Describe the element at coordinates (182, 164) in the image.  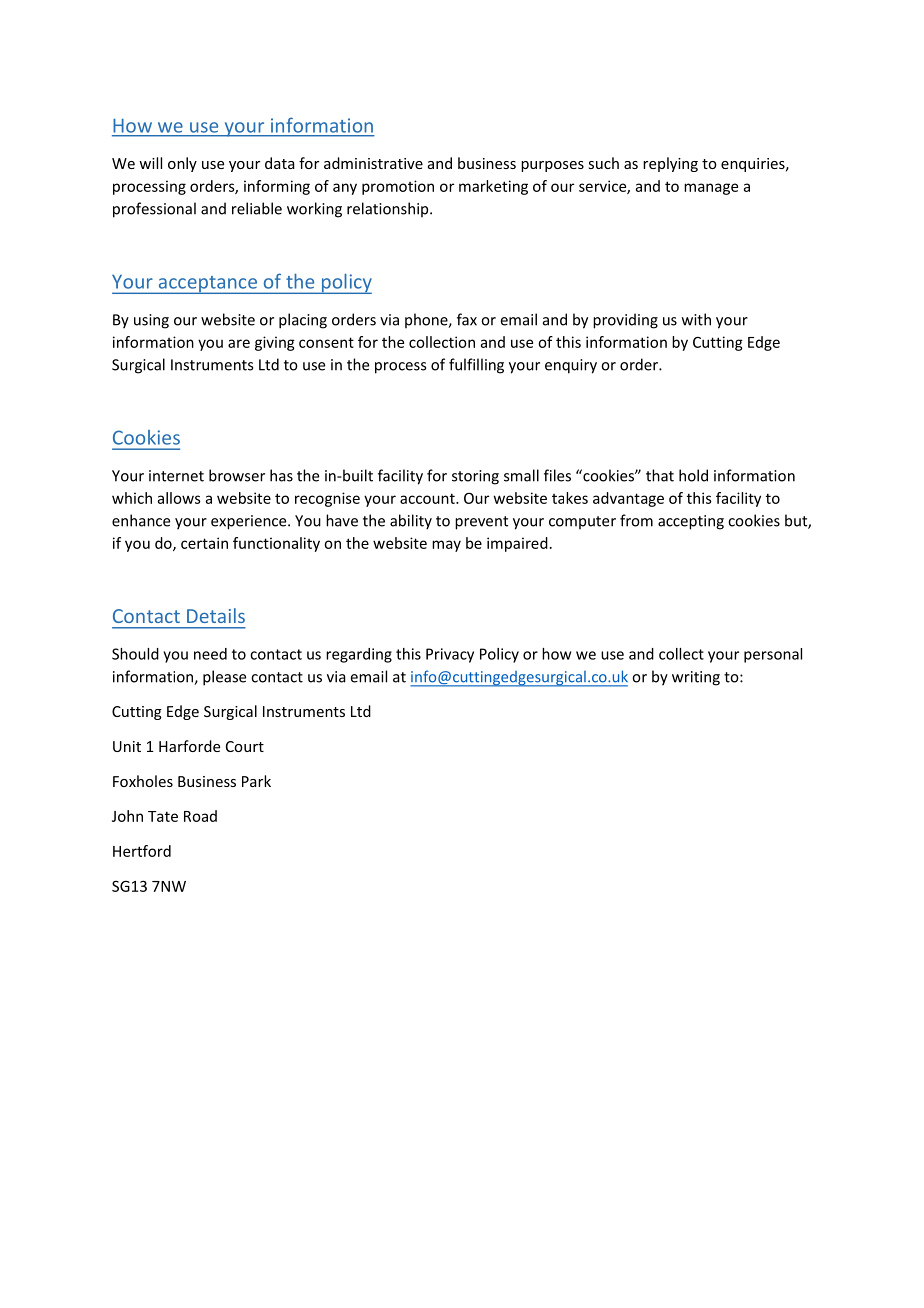
I see `only` at that location.
